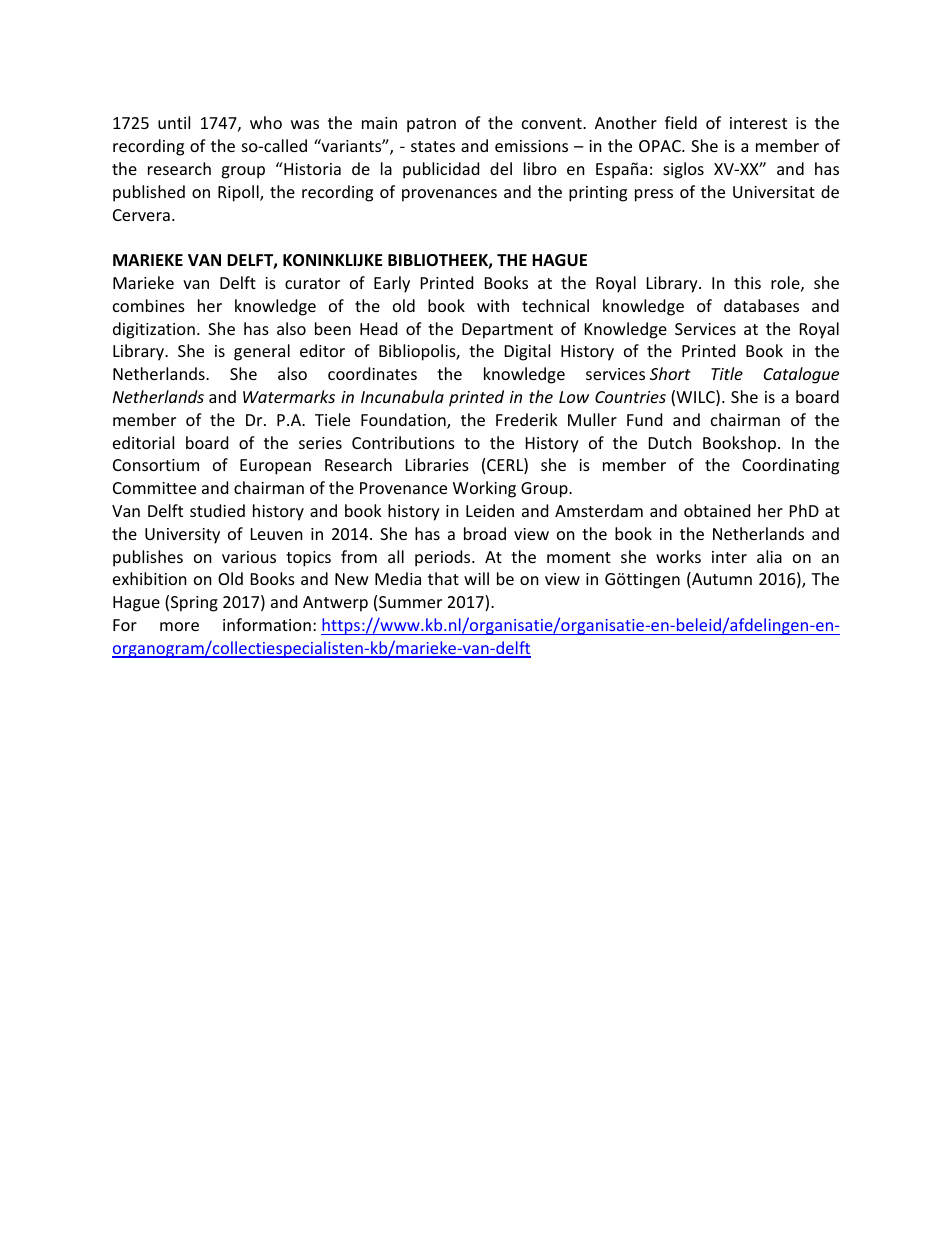  I want to click on states, so click(433, 146).
